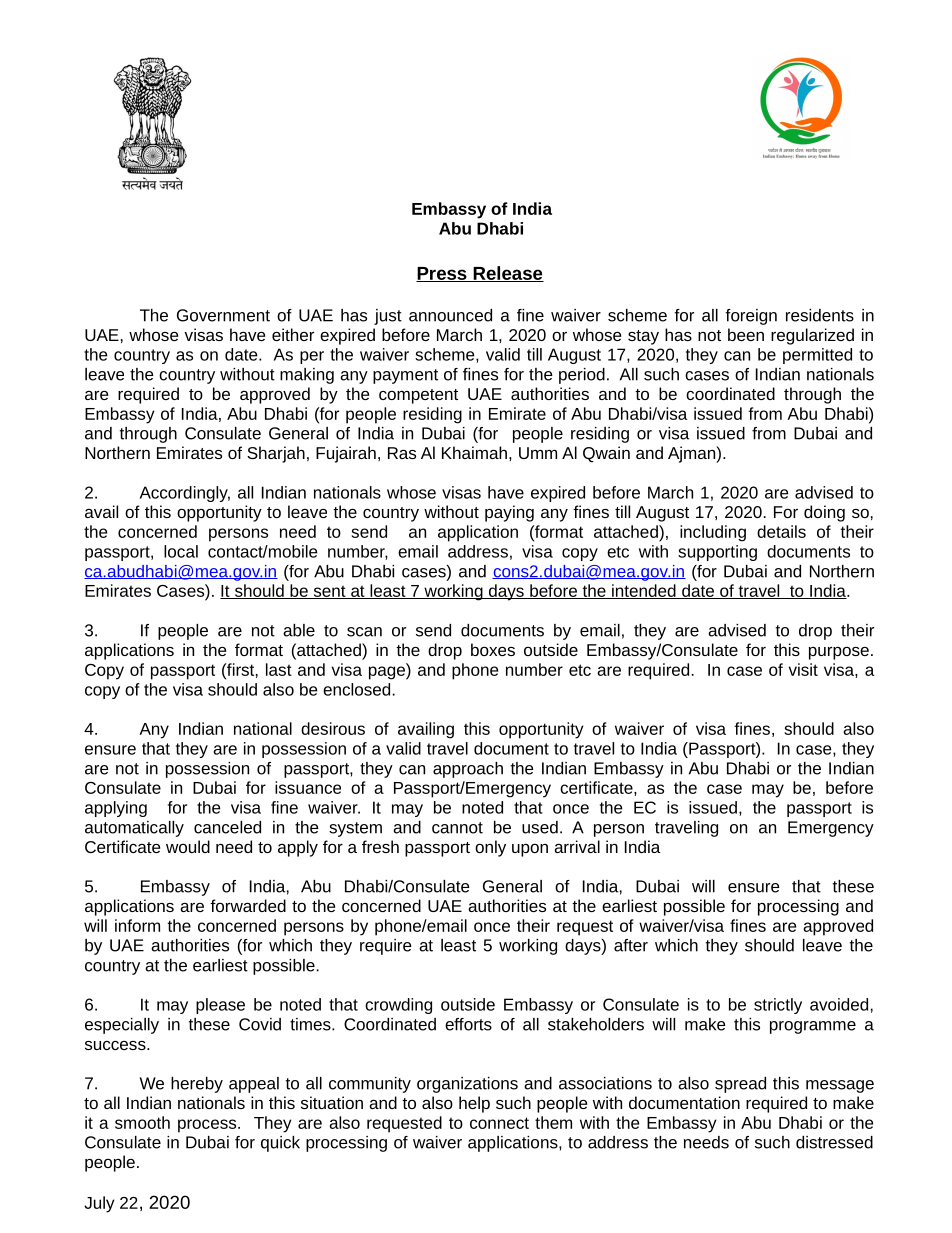 The height and width of the screenshot is (1233, 952). Describe the element at coordinates (398, 1006) in the screenshot. I see `crowding` at that location.
